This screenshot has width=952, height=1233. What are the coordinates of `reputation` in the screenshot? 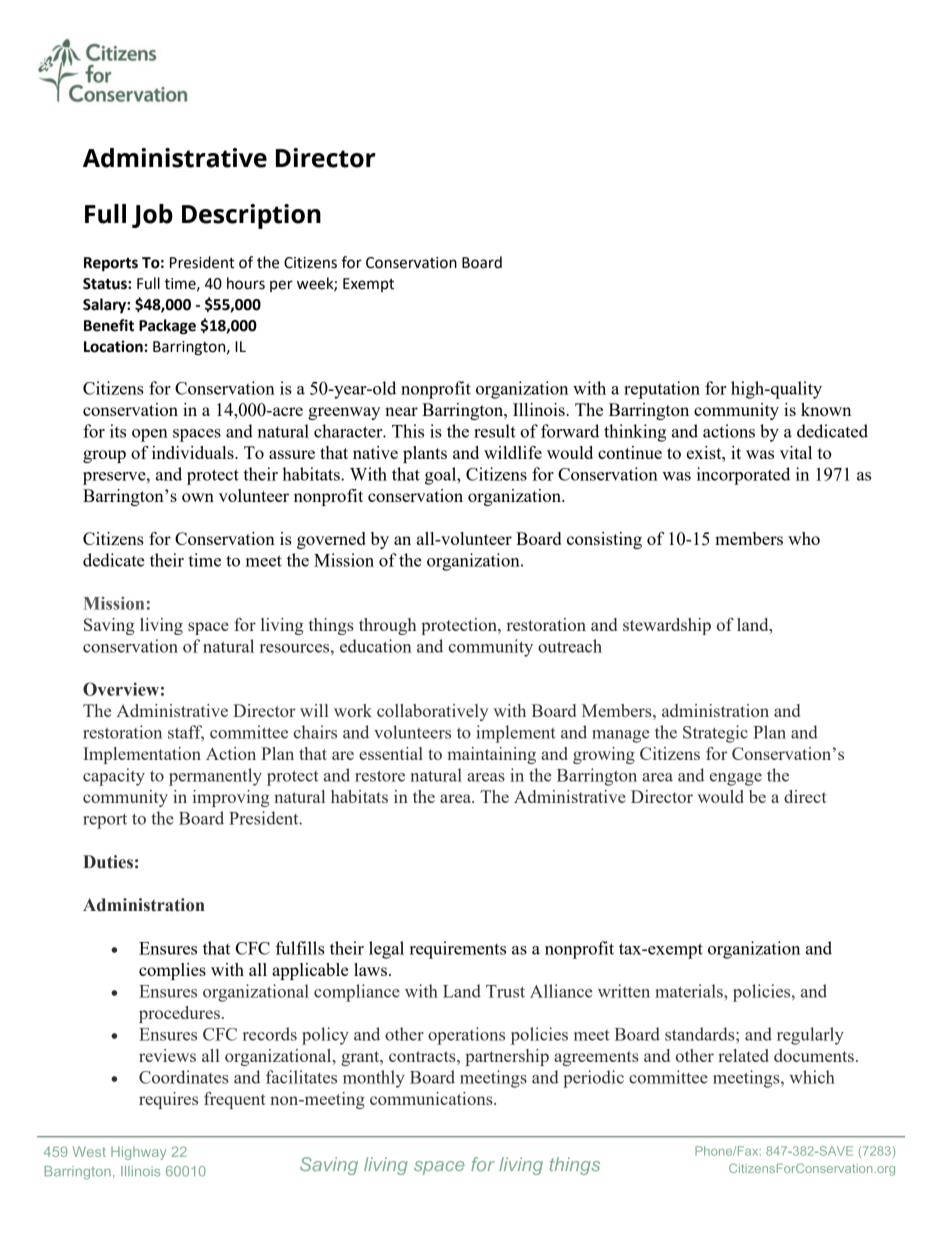 It's located at (662, 390).
